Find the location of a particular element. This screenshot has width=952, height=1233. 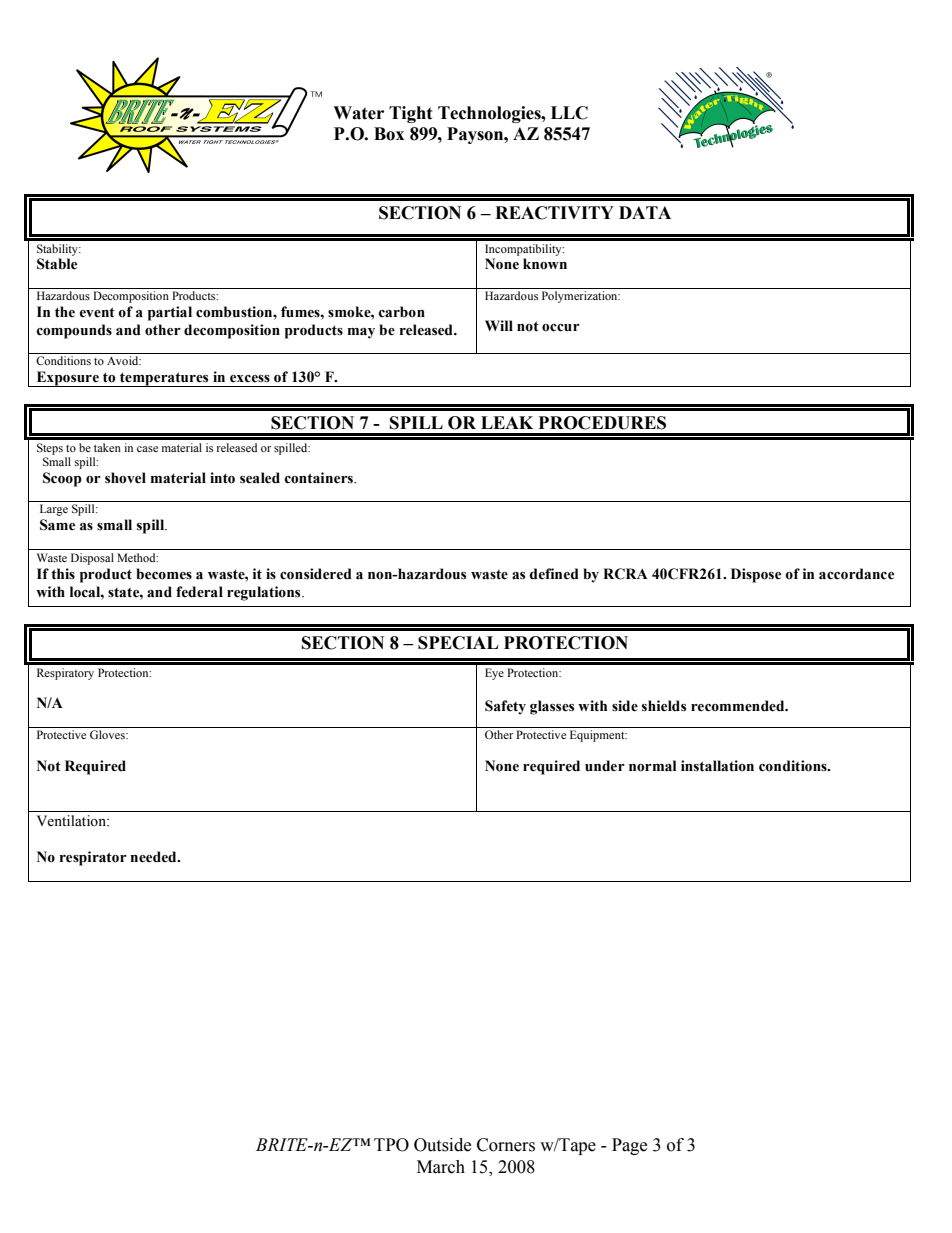

Stable is located at coordinates (57, 264).
